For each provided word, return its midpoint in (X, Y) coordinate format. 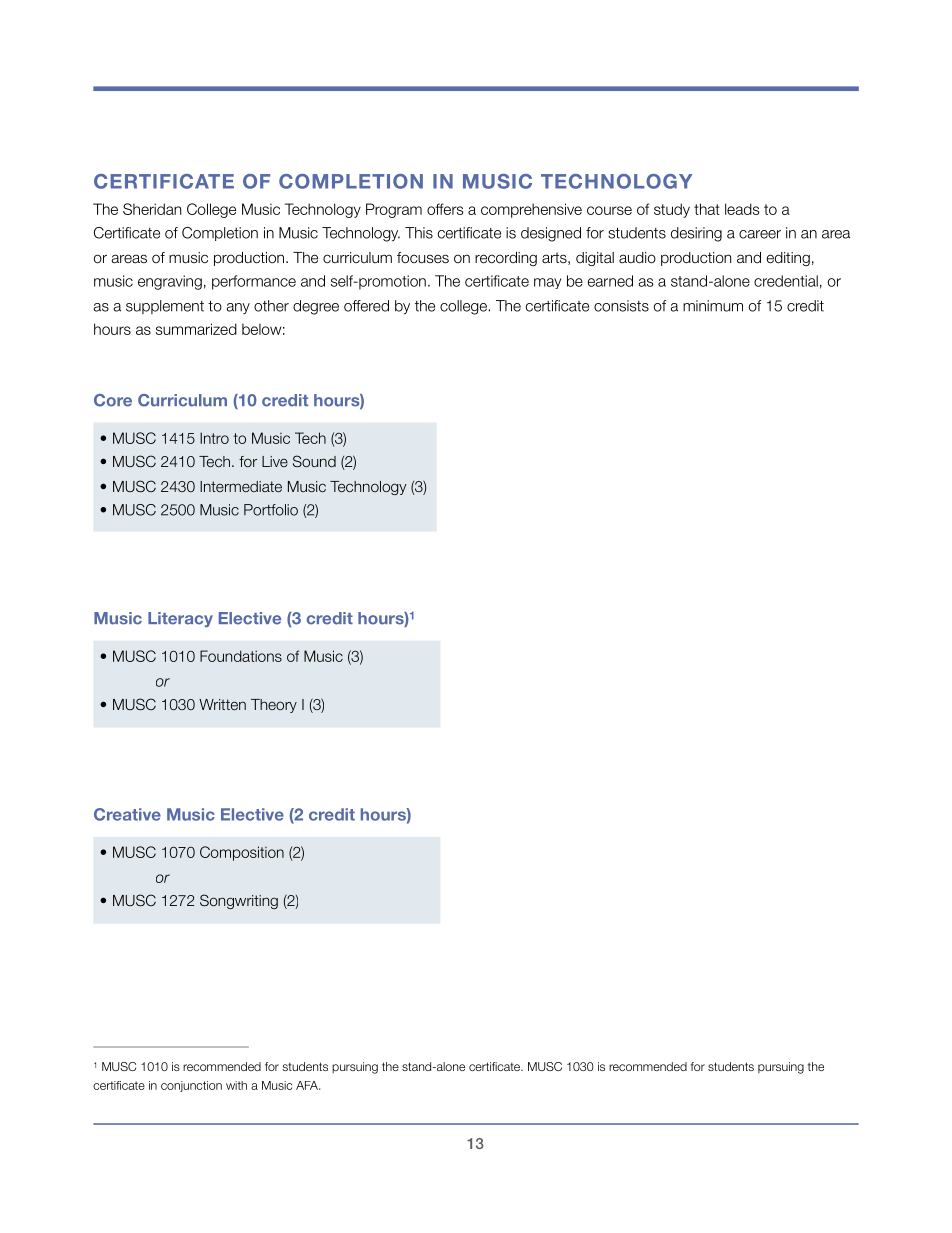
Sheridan (152, 209)
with (236, 1085)
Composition (242, 853)
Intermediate (241, 486)
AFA (308, 1085)
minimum (713, 306)
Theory (274, 706)
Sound (314, 461)
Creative (127, 814)
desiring (696, 234)
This (419, 233)
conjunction (191, 1086)
